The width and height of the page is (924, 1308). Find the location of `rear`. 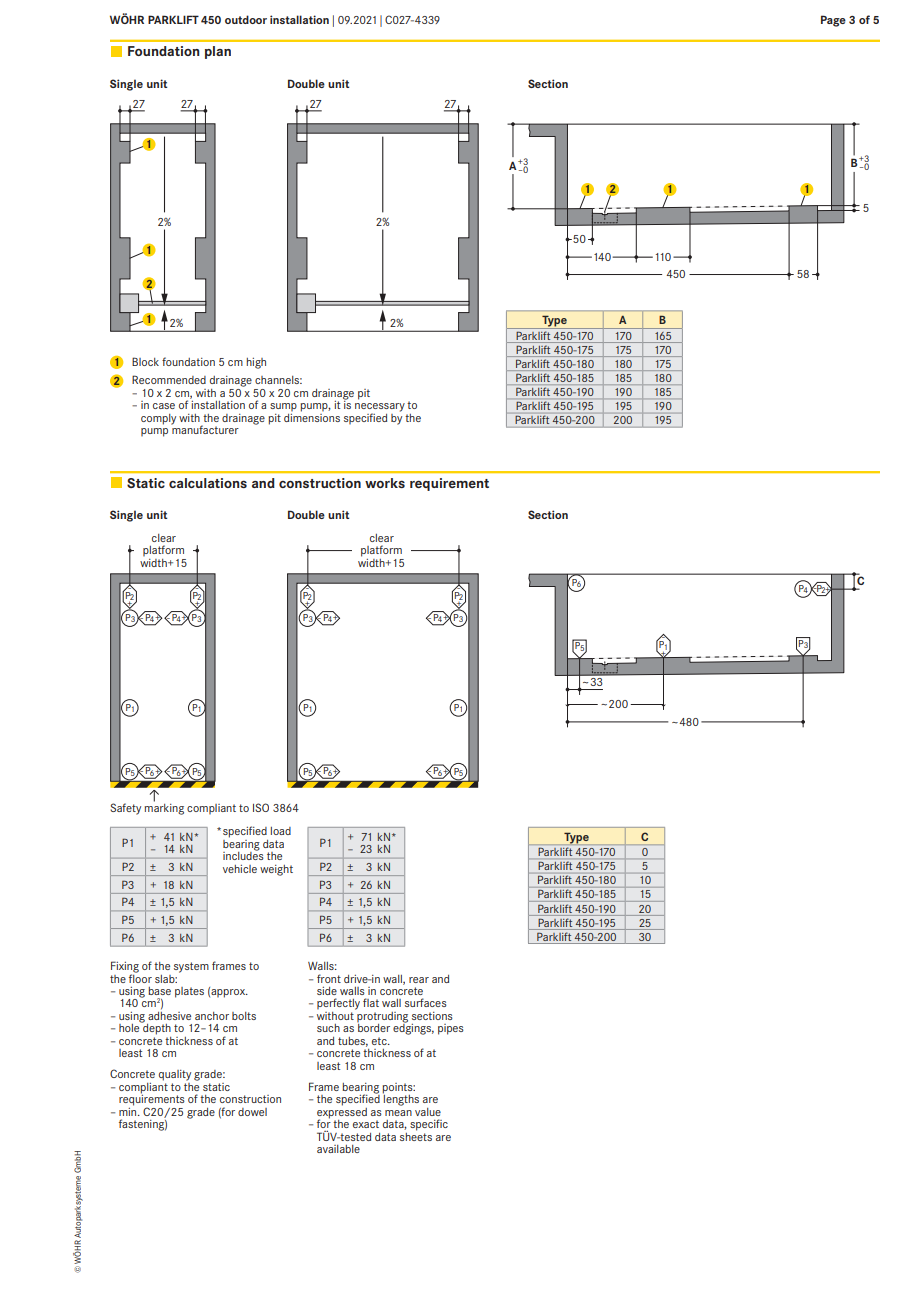

rear is located at coordinates (419, 980).
